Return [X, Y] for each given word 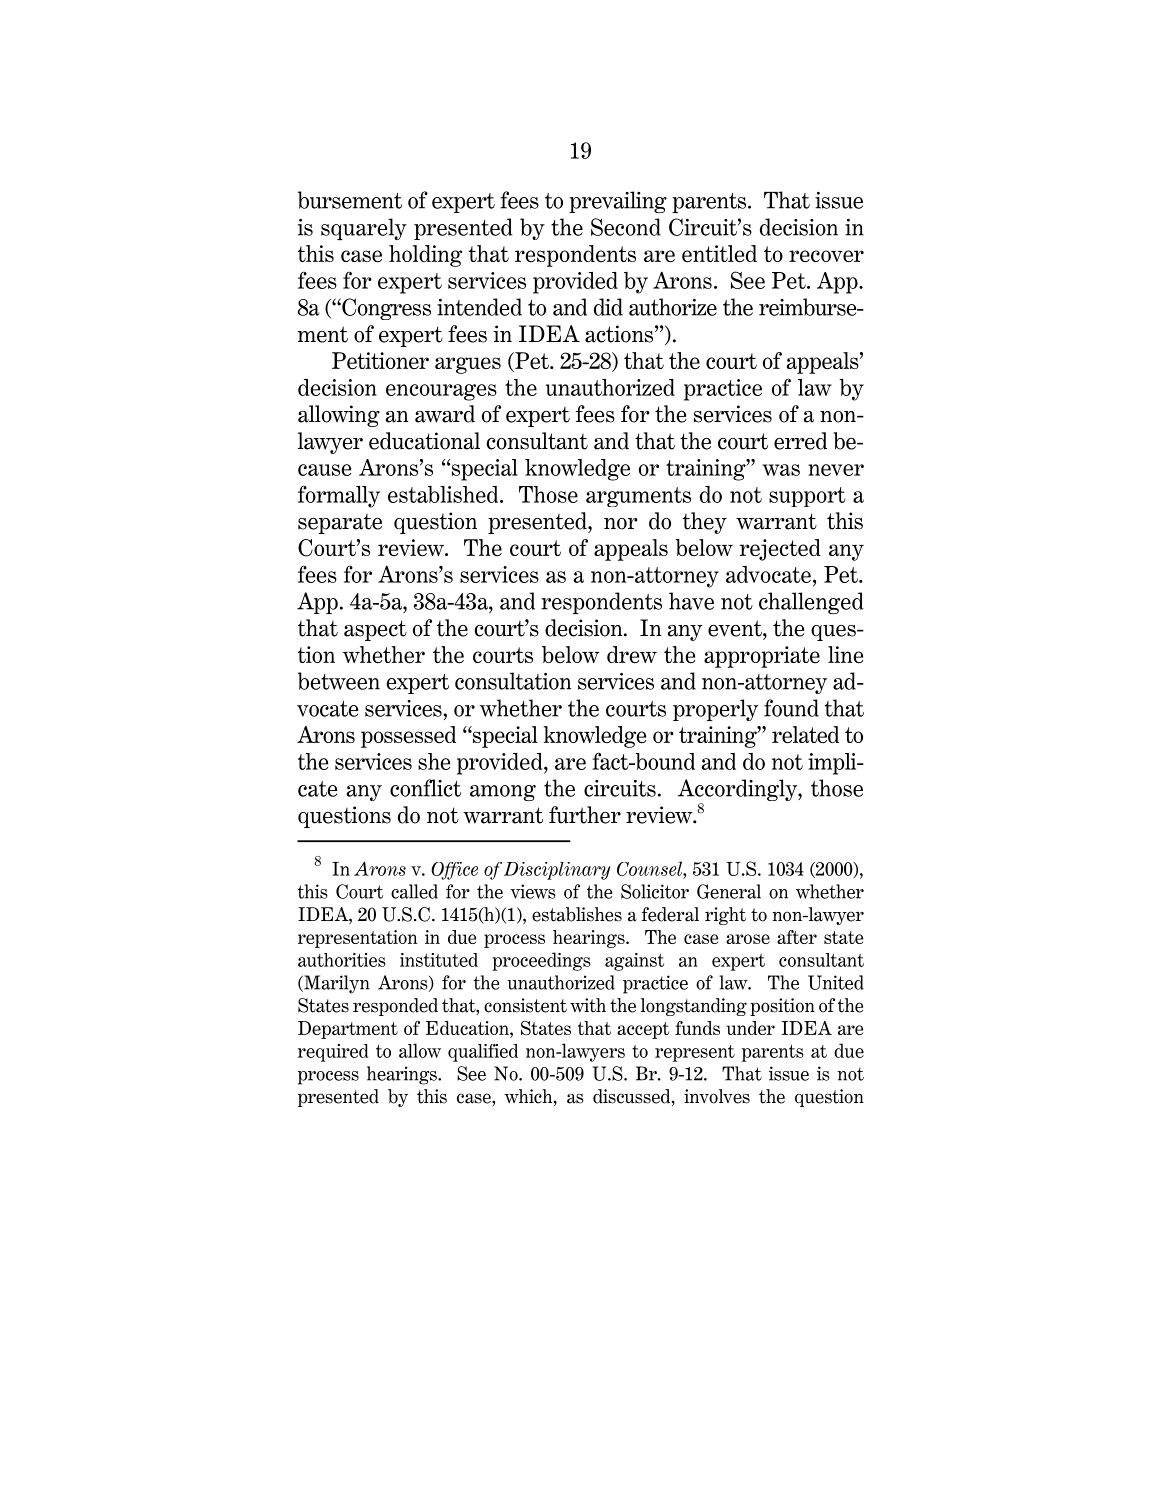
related [805, 735]
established [444, 494]
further [585, 815]
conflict [425, 788]
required [333, 1053]
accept [643, 1030]
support [807, 497]
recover [826, 256]
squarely [364, 229]
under [751, 1028]
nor [621, 524]
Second [626, 227]
